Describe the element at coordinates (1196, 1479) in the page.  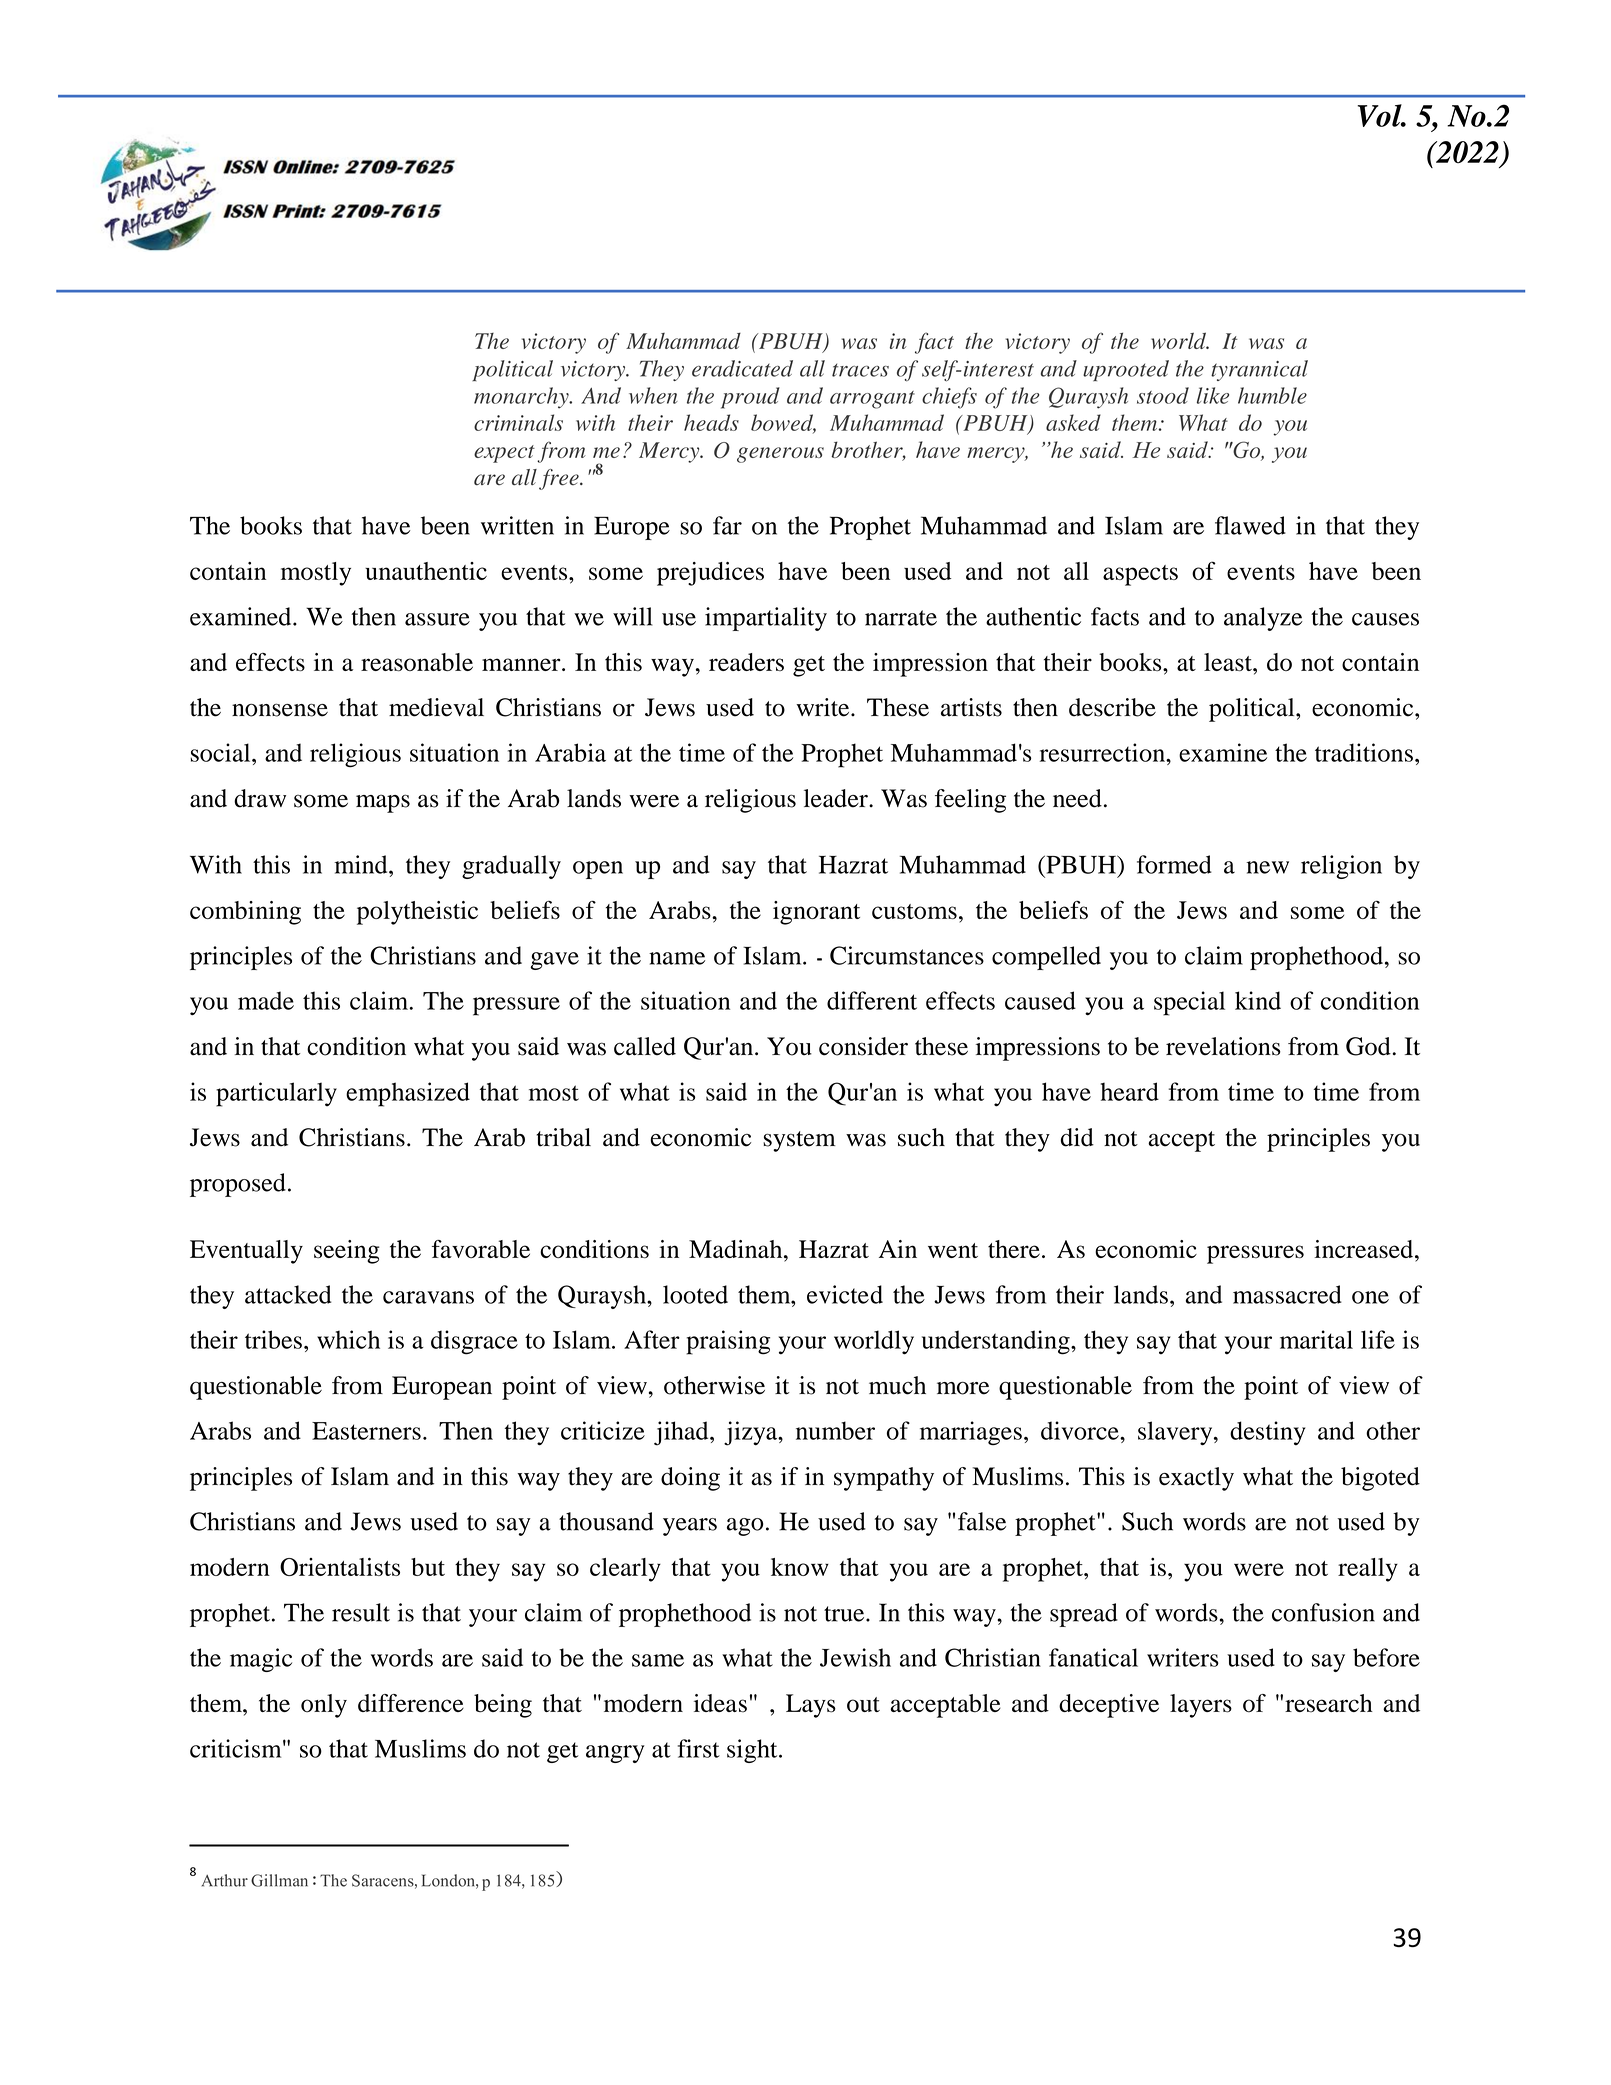
I see `exactly` at that location.
